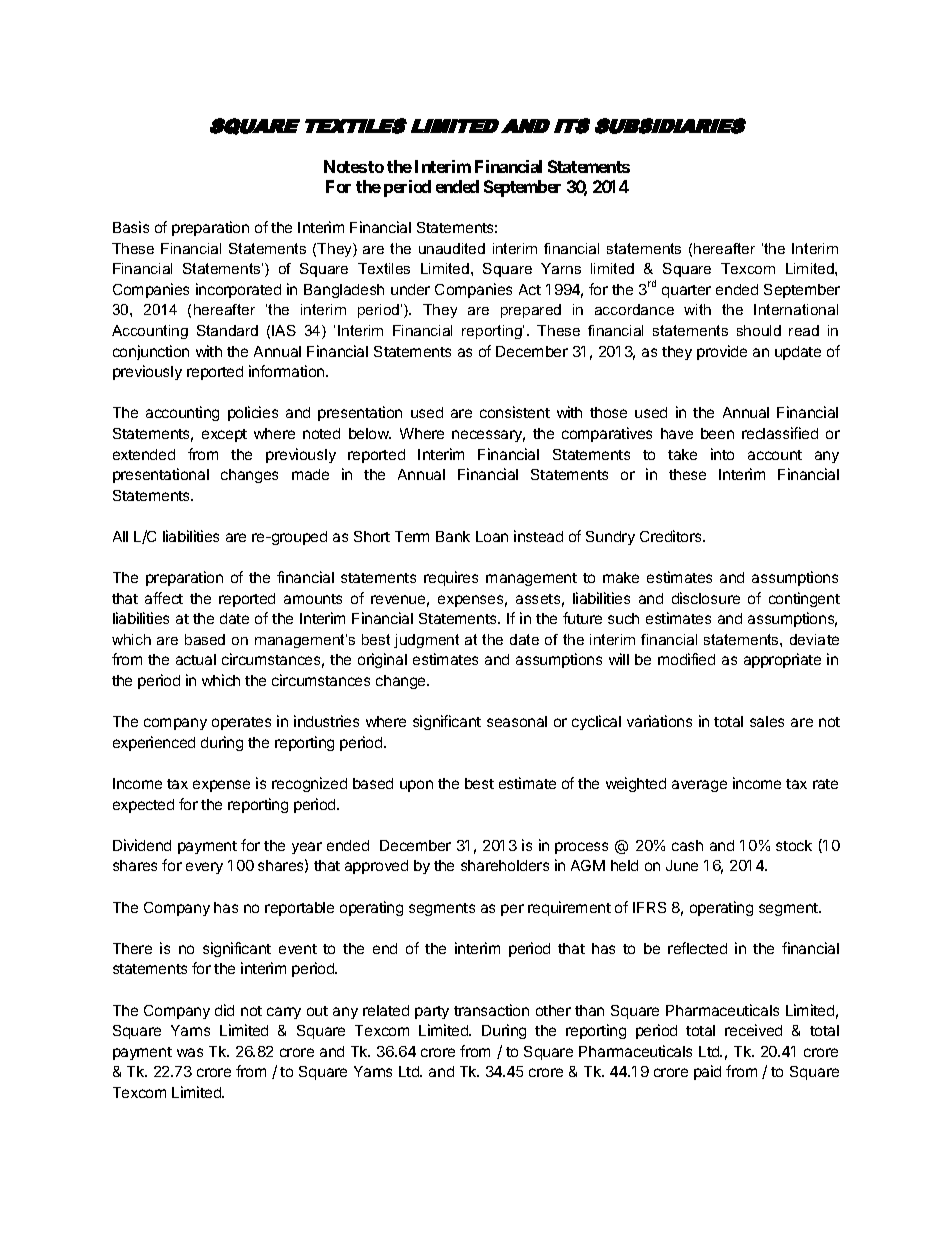 This image has height=1233, width=952. What do you see at coordinates (491, 1010) in the image?
I see `transaction` at bounding box center [491, 1010].
